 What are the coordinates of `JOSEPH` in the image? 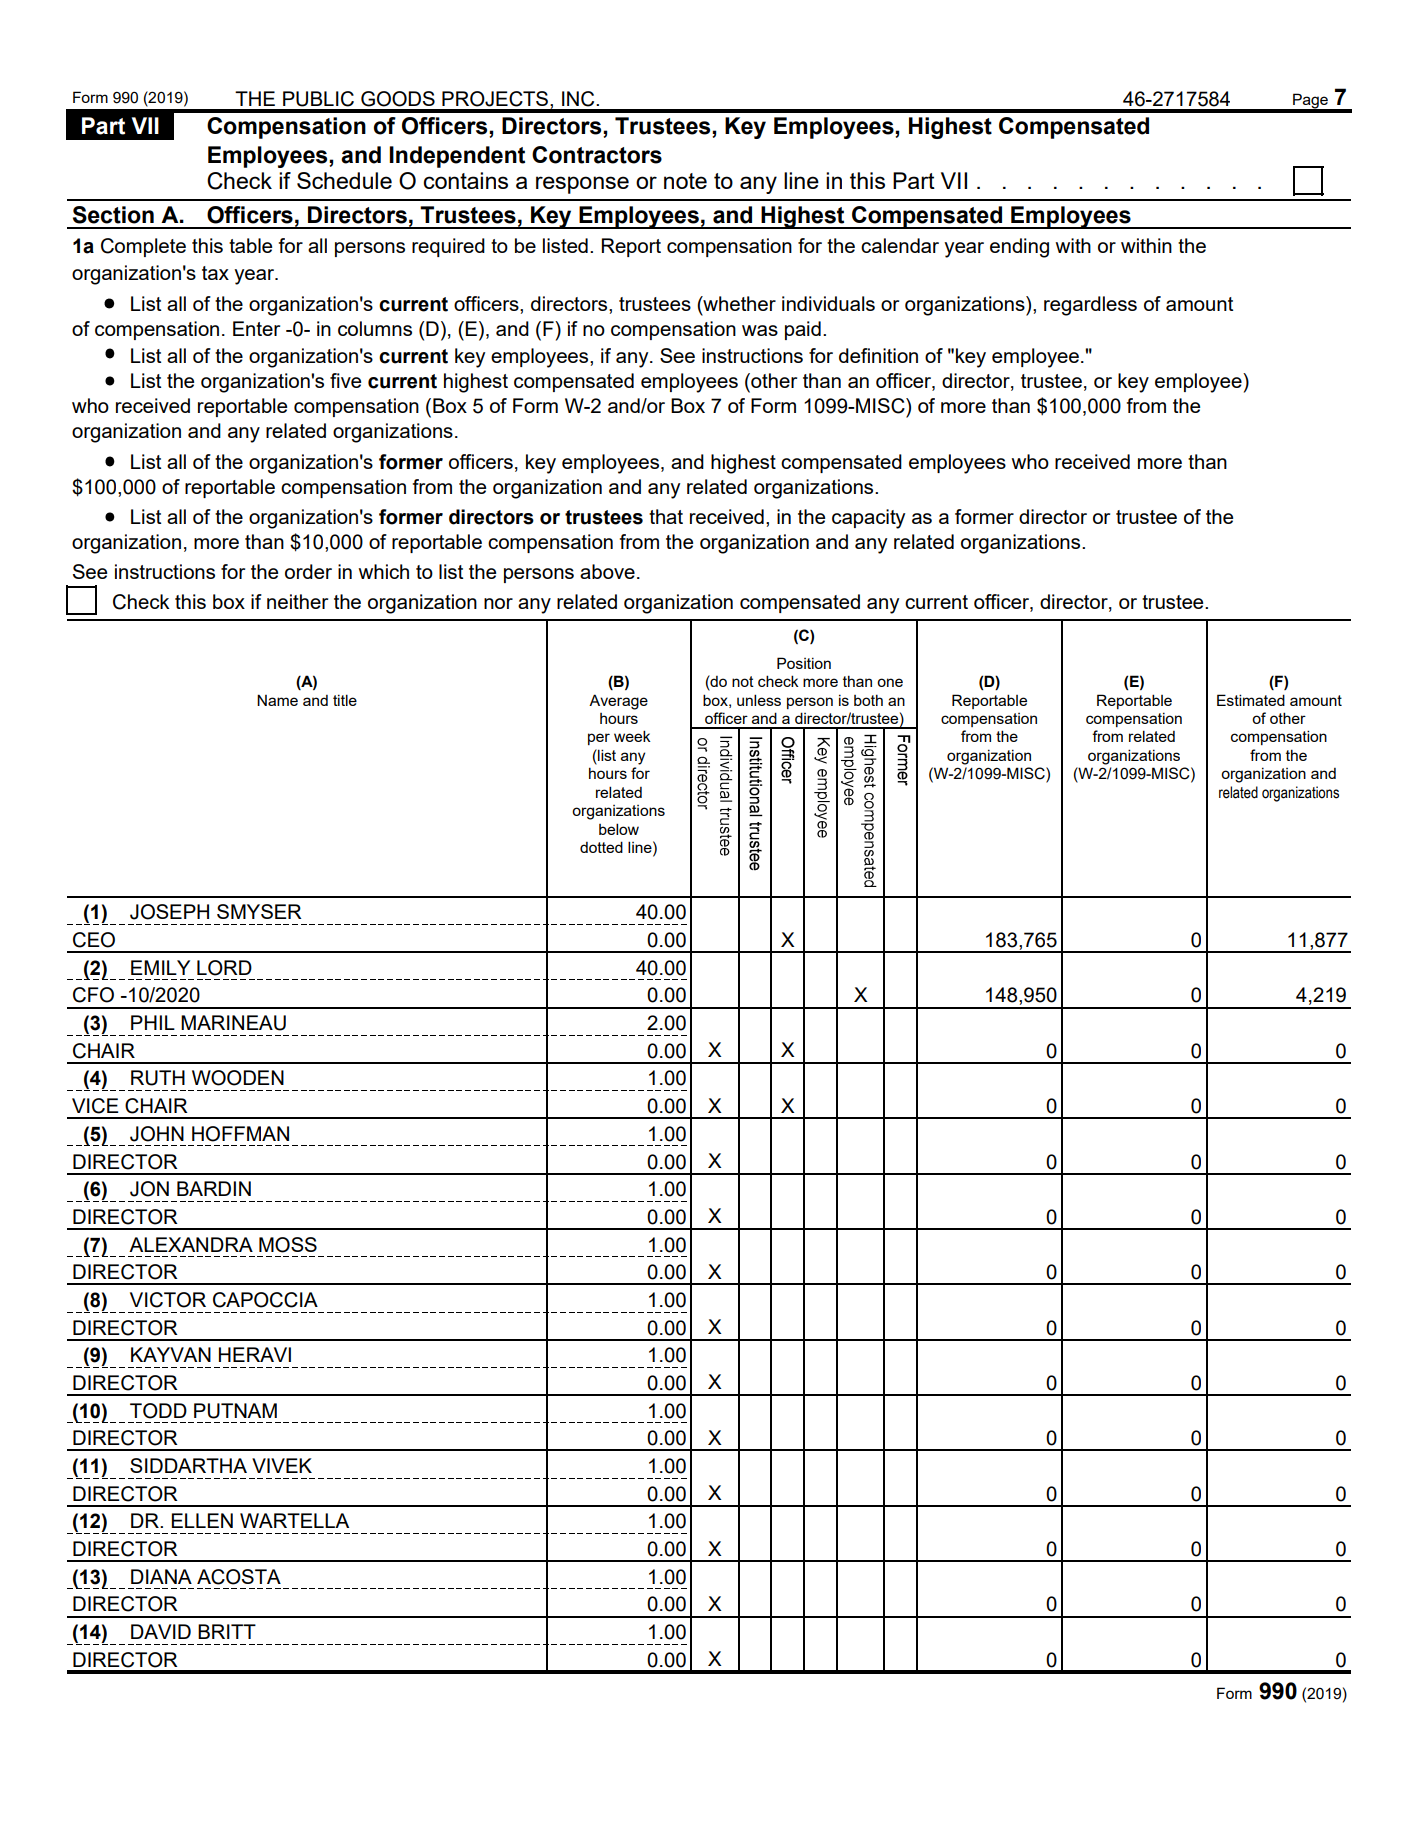 It's located at (169, 912).
